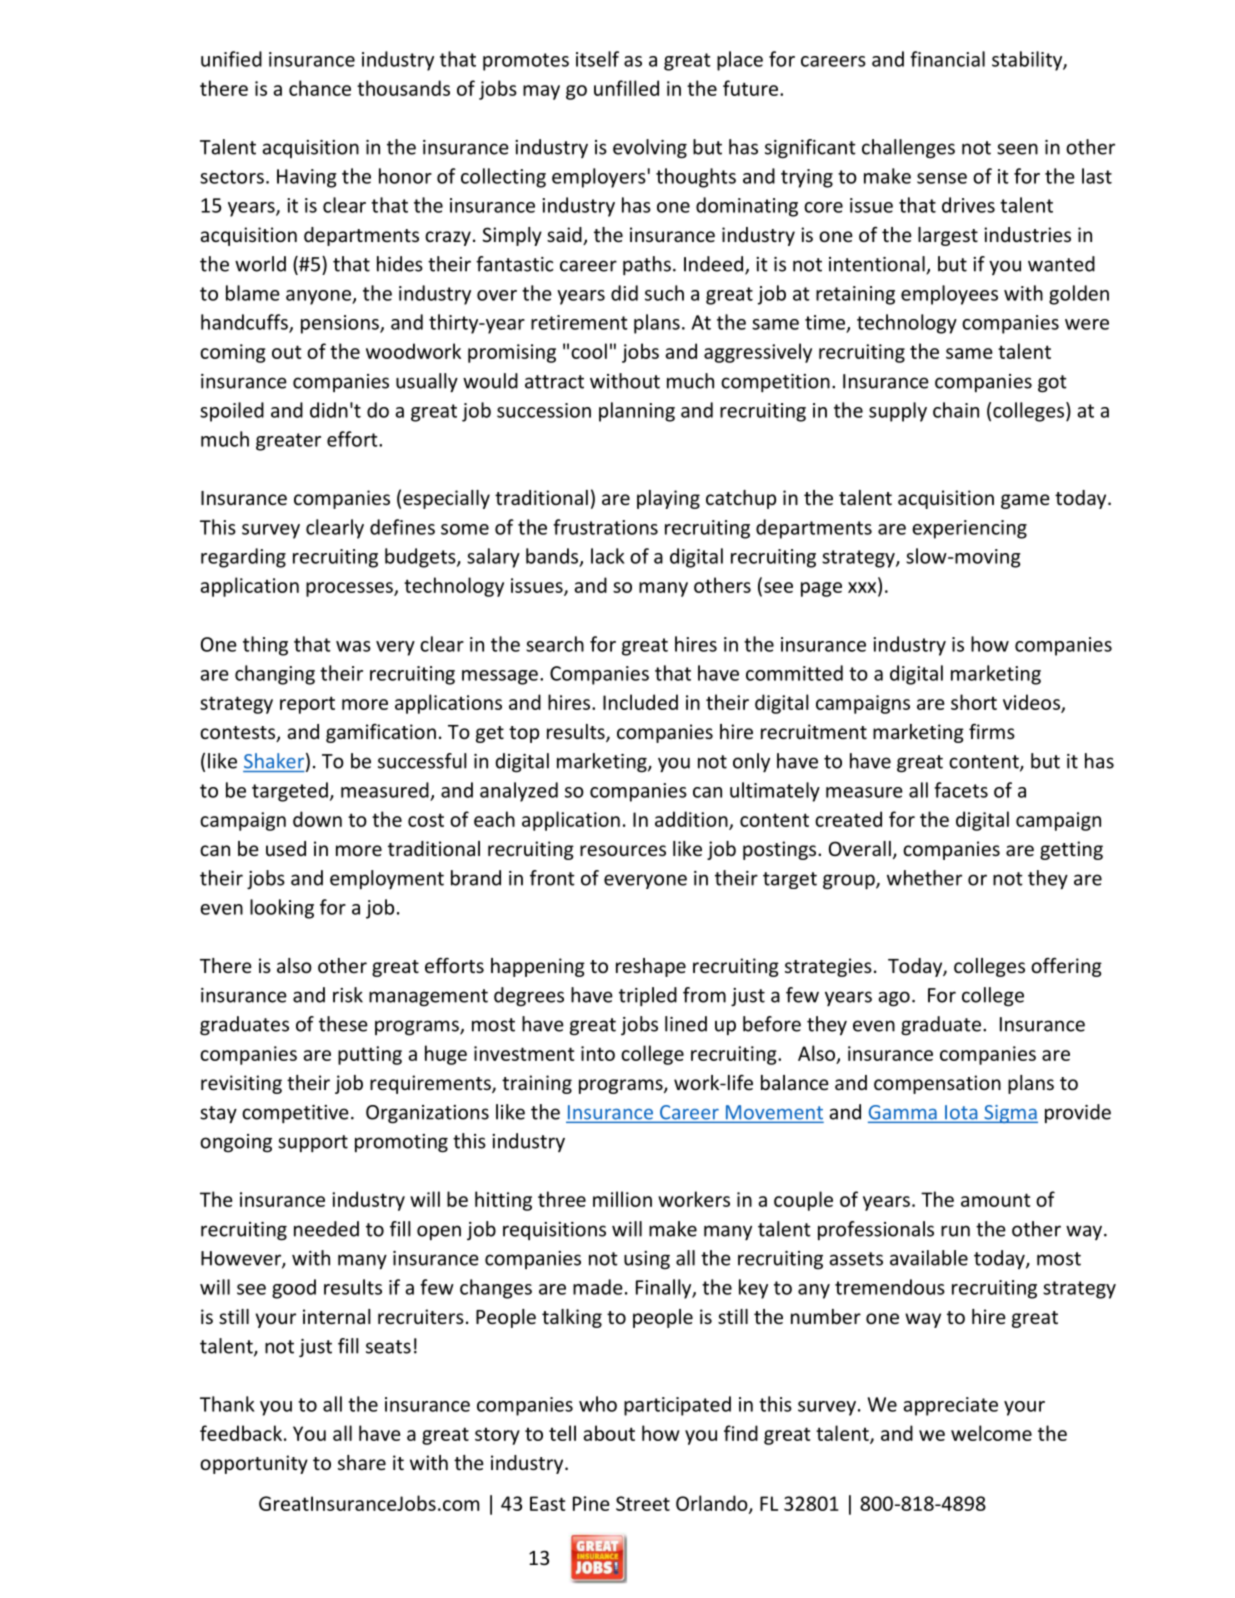  I want to click on million, so click(622, 1199).
